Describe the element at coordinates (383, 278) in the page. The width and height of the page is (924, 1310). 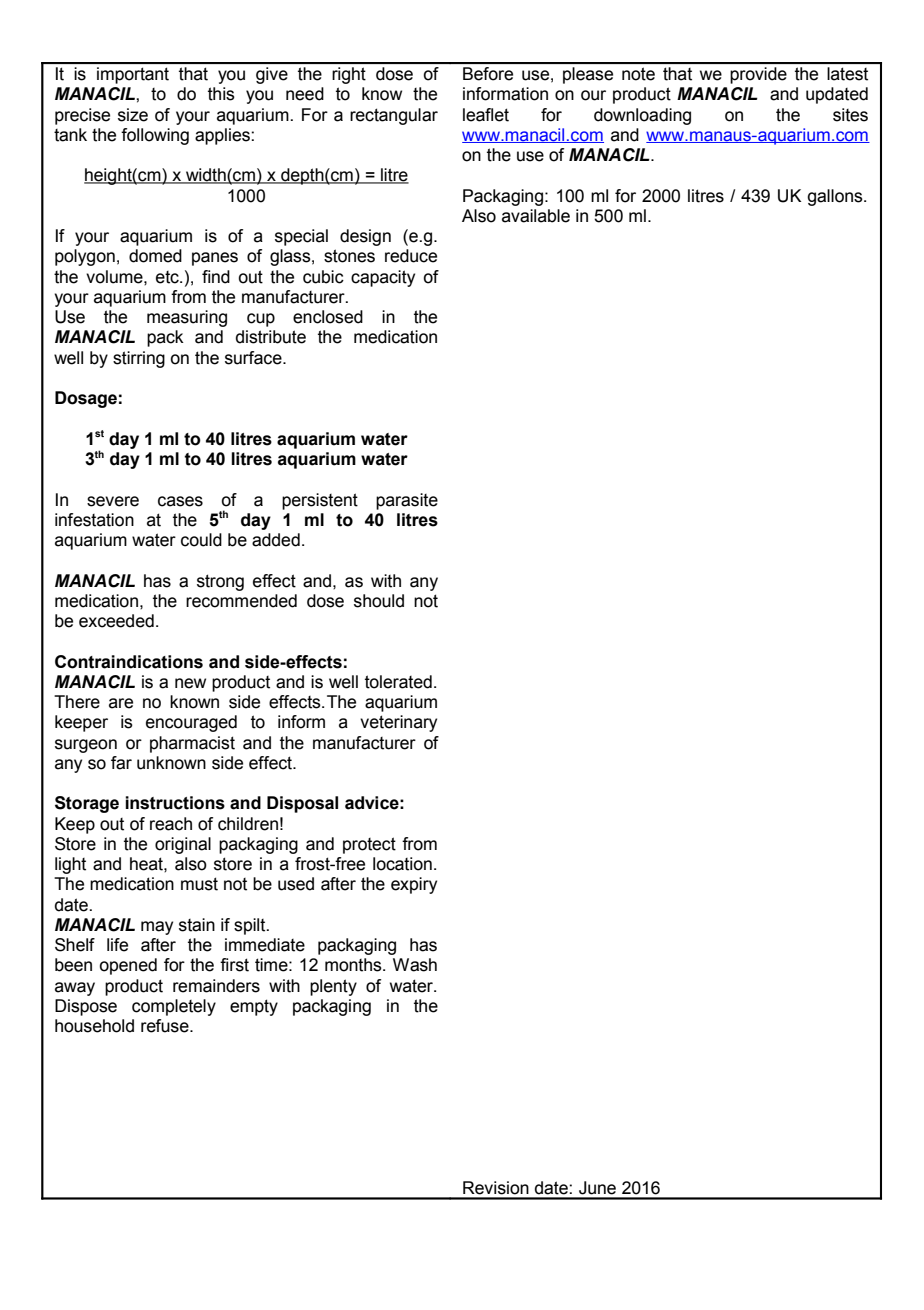
I see `capacity` at that location.
